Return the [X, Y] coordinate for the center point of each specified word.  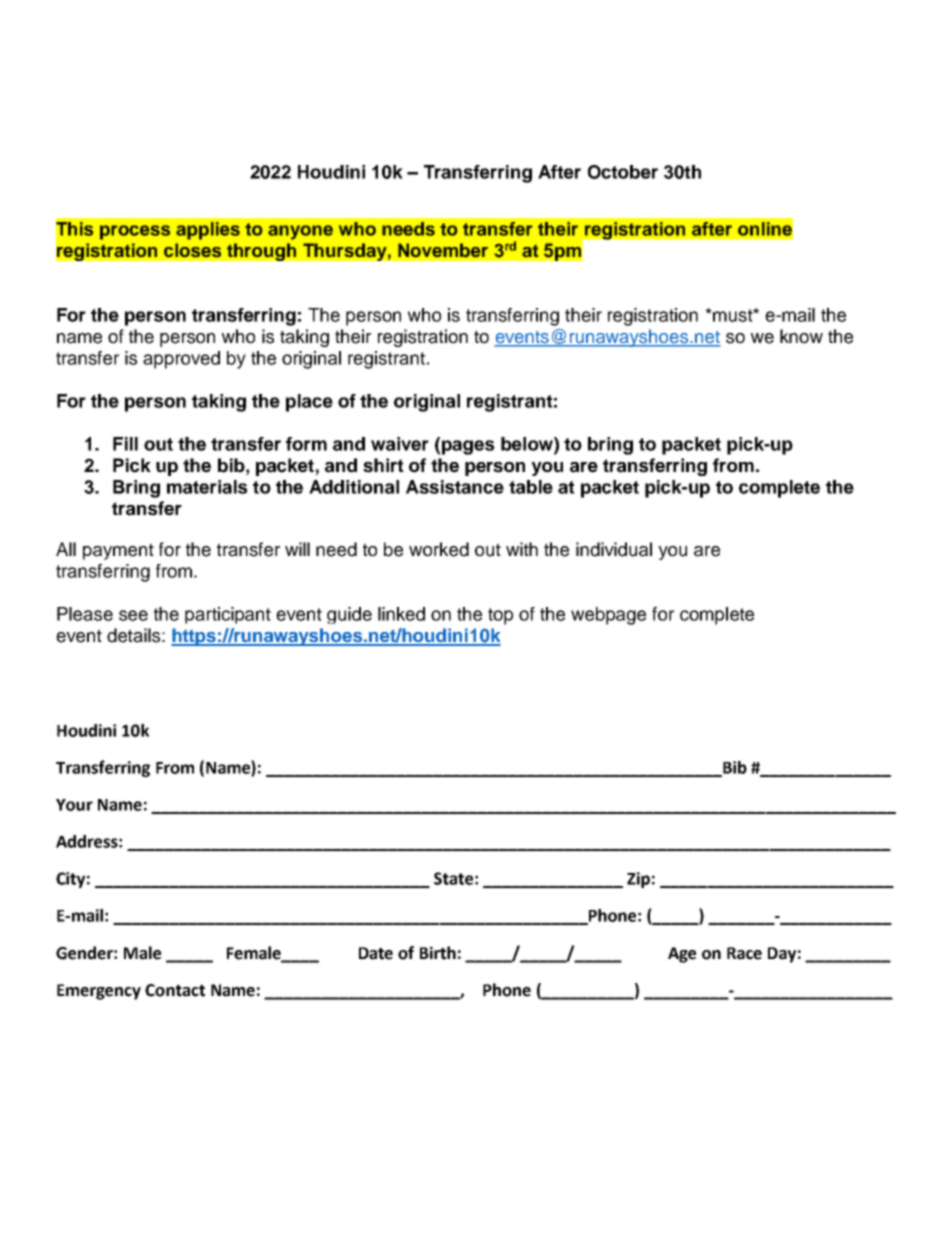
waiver [400, 444]
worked [439, 549]
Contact [175, 990]
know [801, 336]
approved [181, 360]
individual [614, 549]
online [765, 229]
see [133, 615]
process [135, 232]
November [443, 250]
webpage [608, 616]
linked [401, 614]
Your [74, 805]
